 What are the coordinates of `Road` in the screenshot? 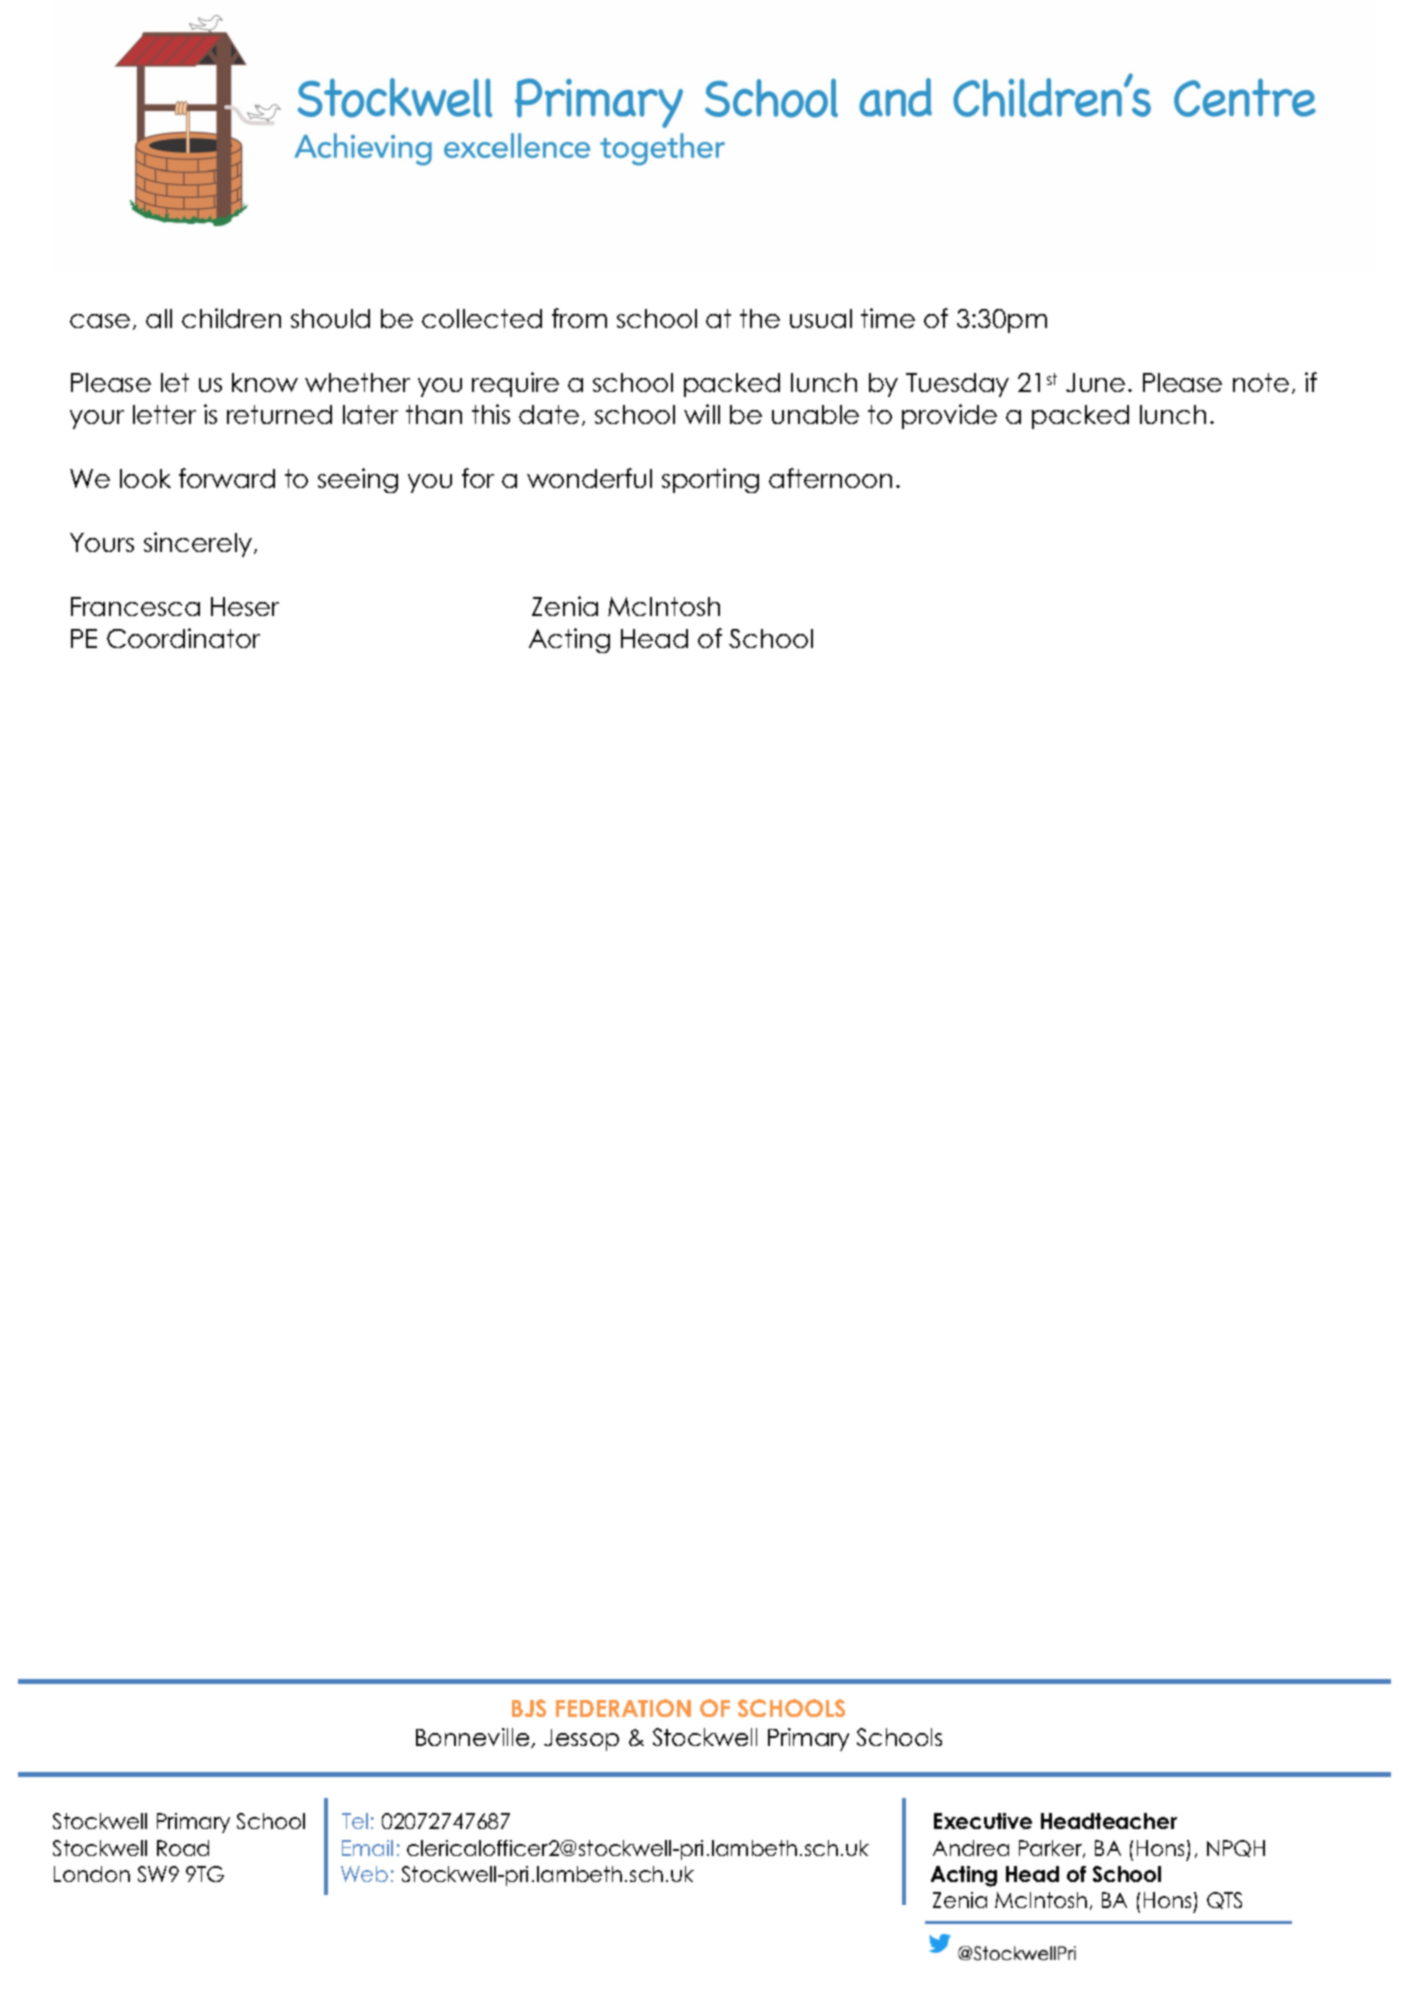 It's located at (183, 1848).
